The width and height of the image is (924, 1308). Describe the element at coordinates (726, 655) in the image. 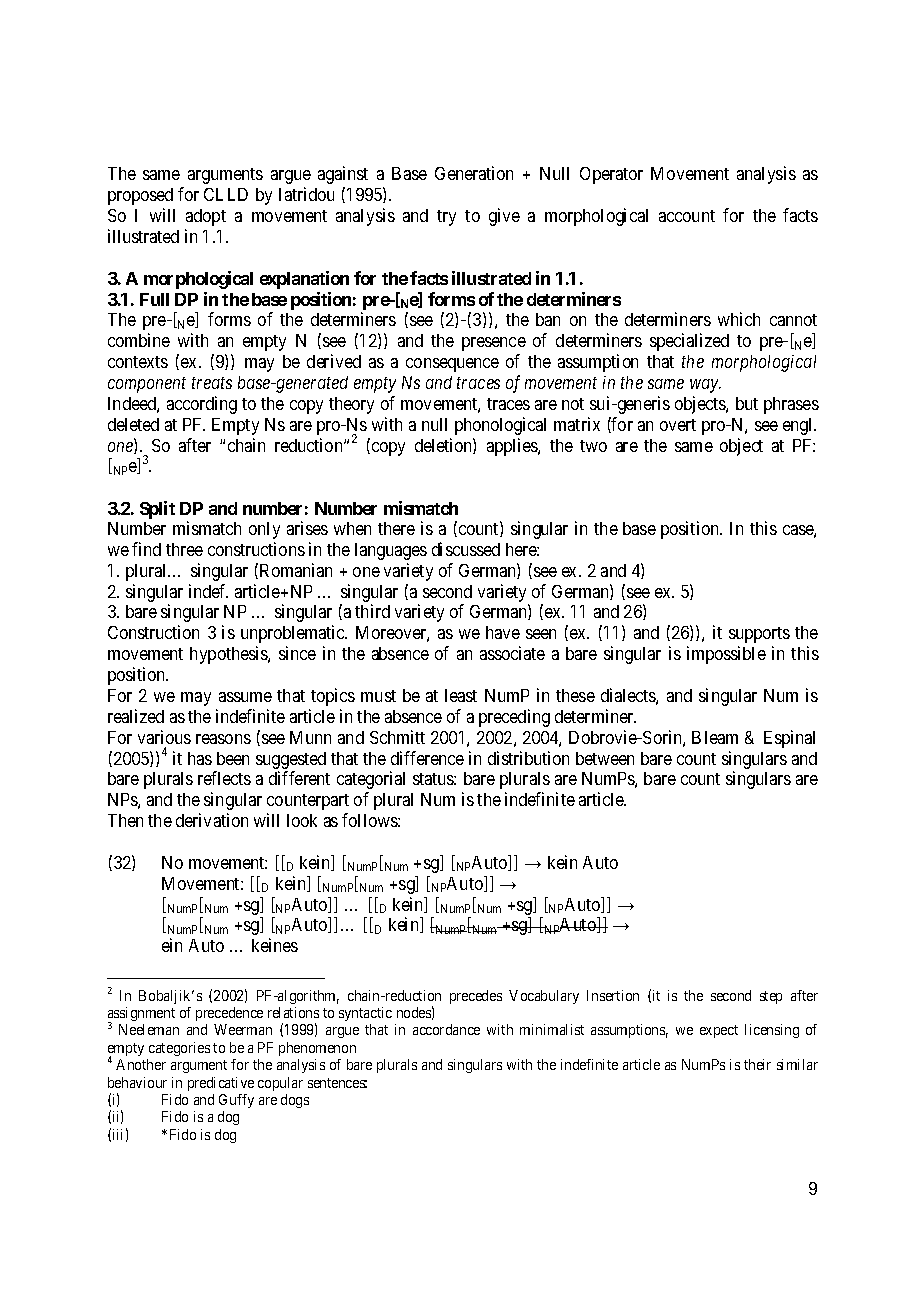

I see `impossible` at that location.
